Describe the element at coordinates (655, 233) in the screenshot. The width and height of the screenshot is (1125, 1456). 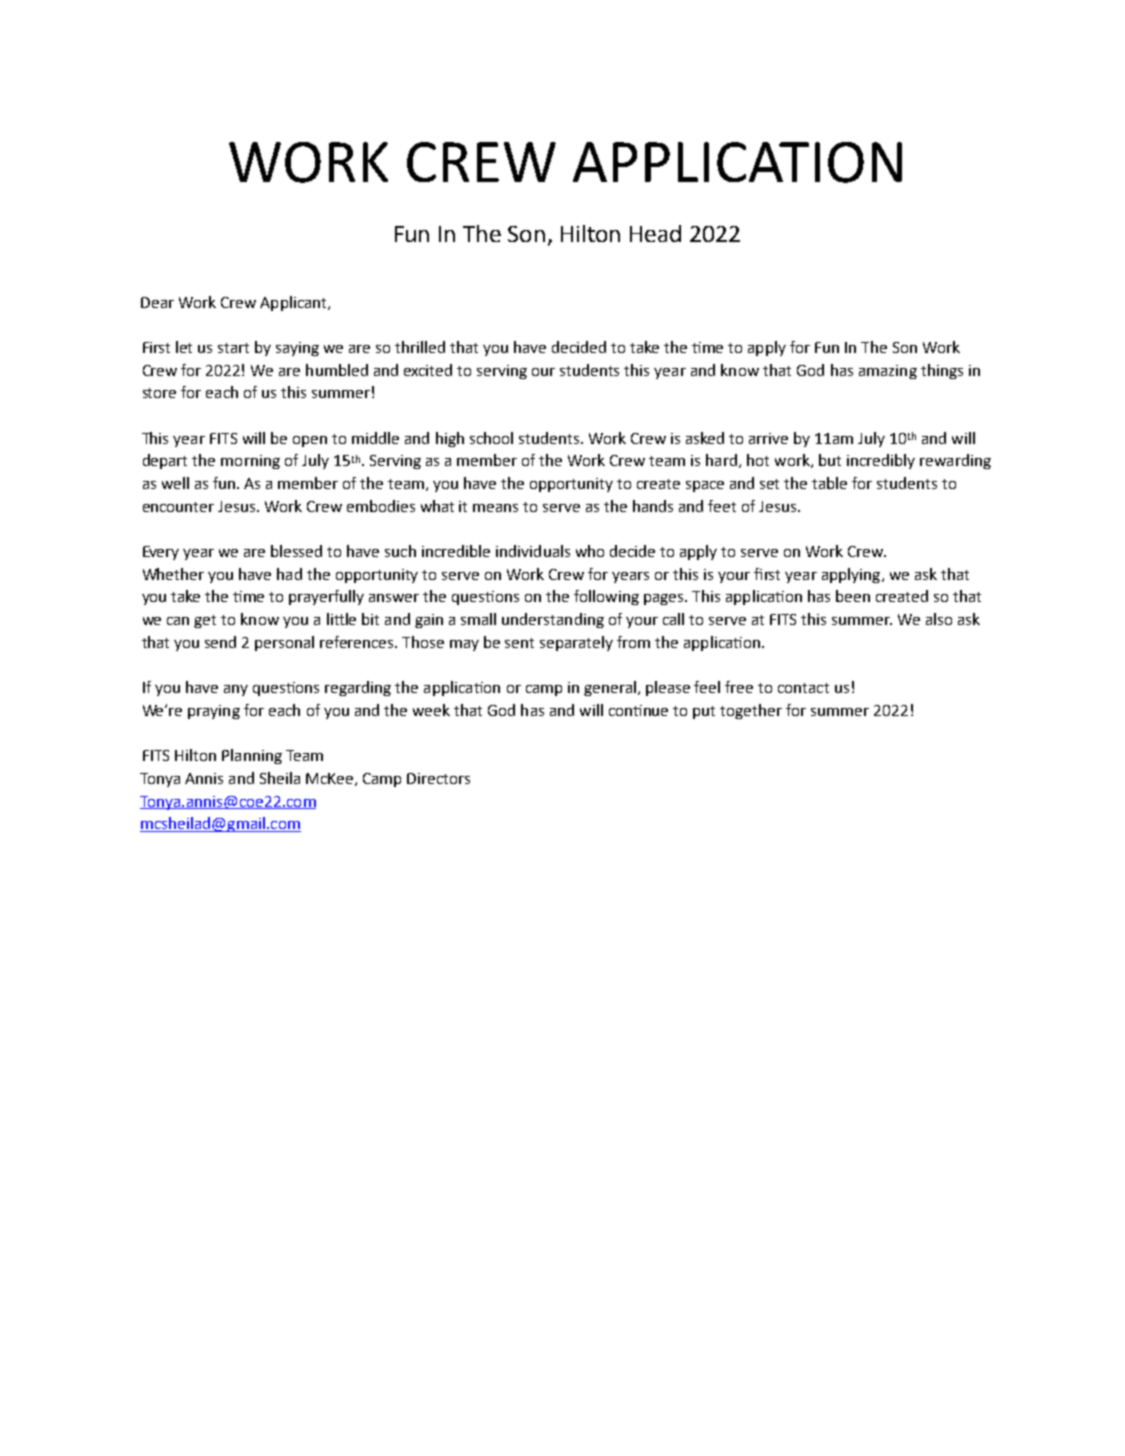
I see `Head` at that location.
